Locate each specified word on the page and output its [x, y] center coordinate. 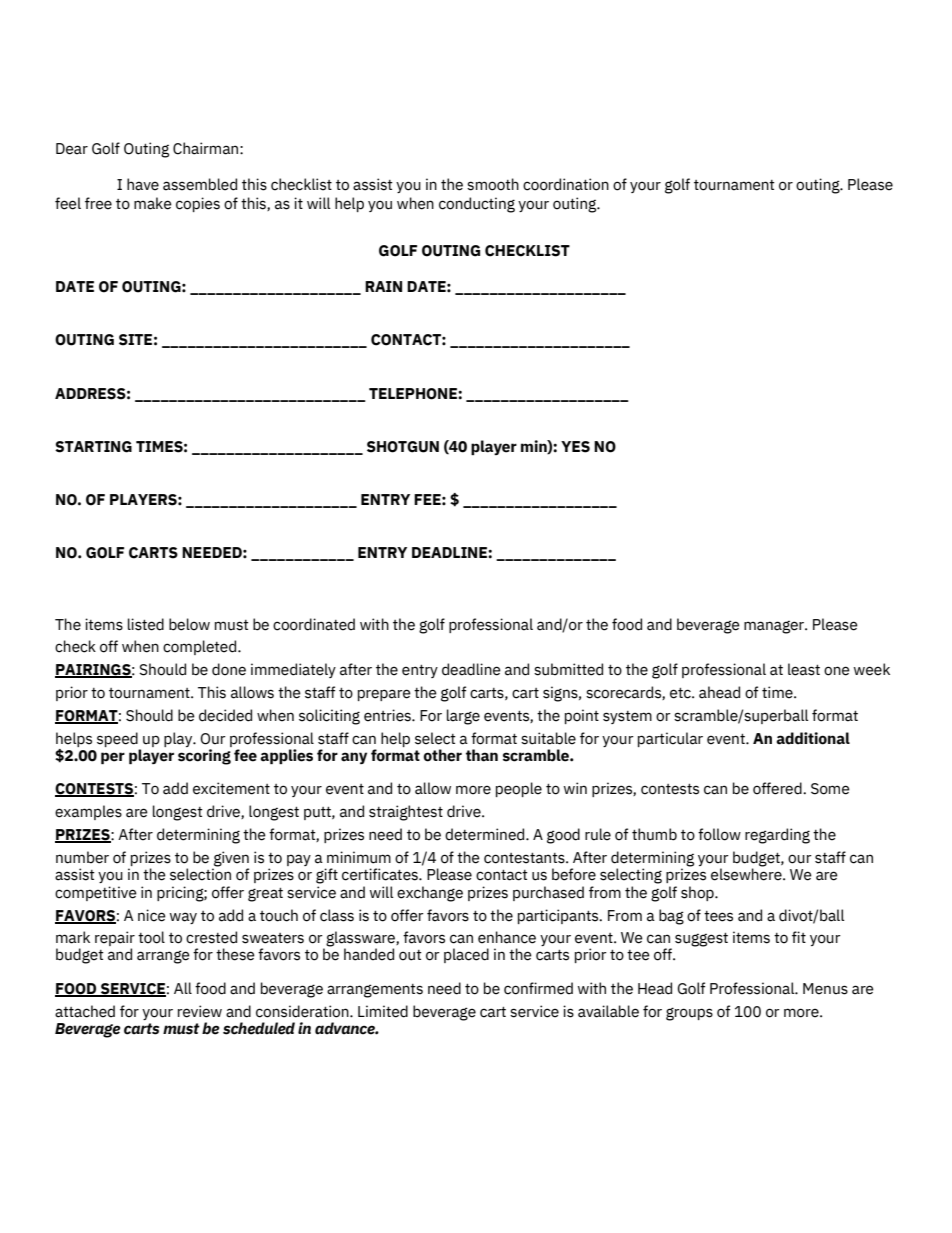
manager [775, 627]
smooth [493, 184]
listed [146, 624]
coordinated [314, 624]
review [200, 1011]
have [143, 184]
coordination [566, 184]
